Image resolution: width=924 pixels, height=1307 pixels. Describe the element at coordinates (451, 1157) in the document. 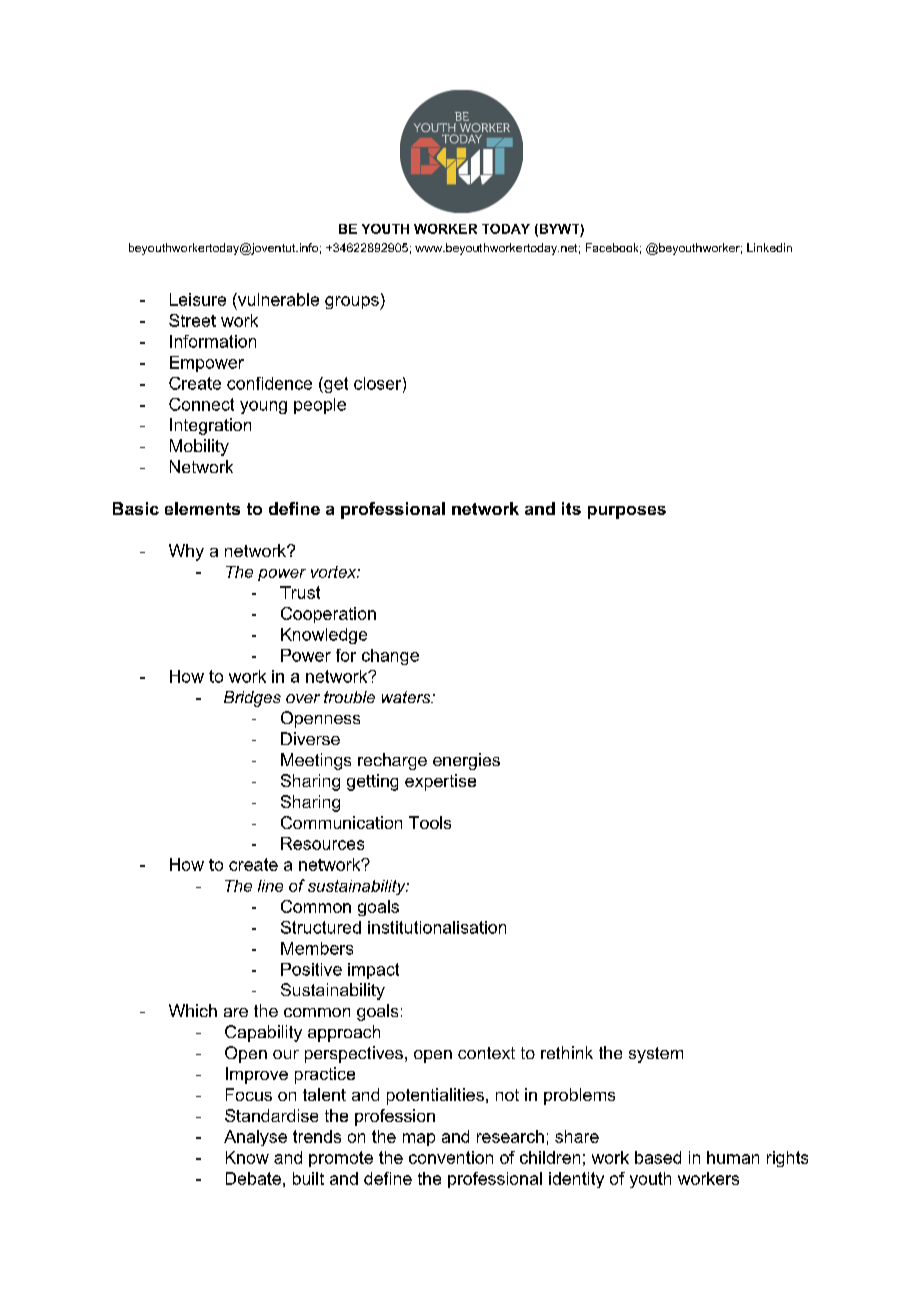

I see `convention` at that location.
